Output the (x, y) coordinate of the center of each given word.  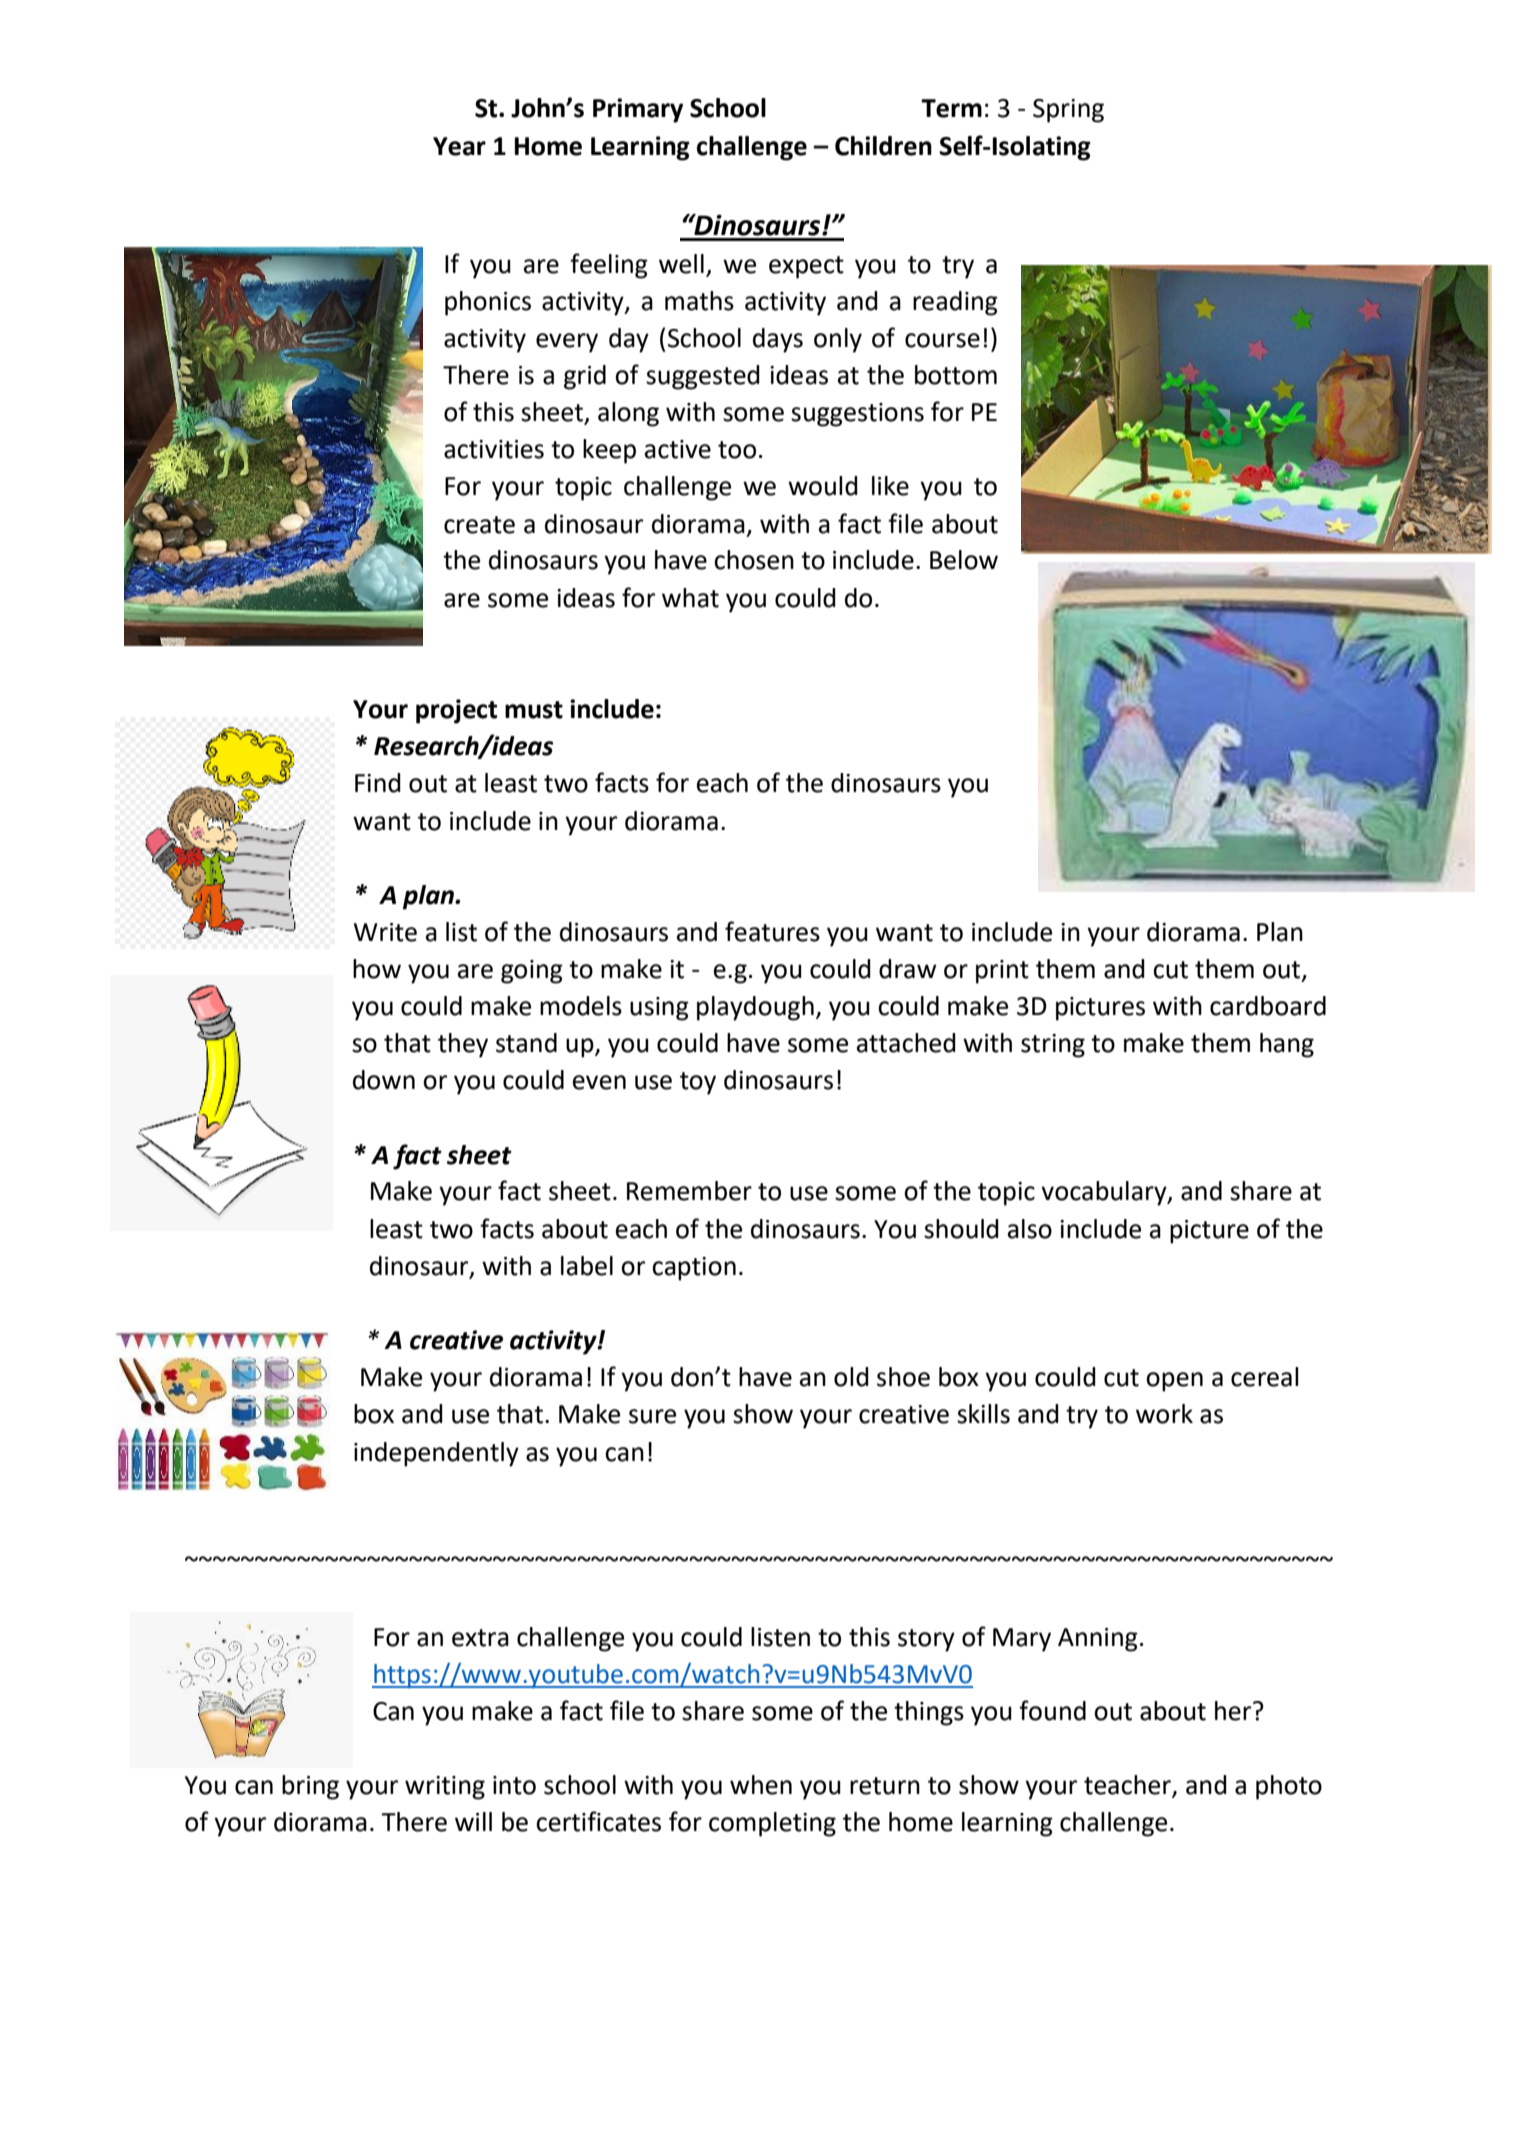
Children (883, 146)
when (761, 1785)
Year (459, 146)
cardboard (1268, 1006)
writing (445, 1788)
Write (385, 932)
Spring (1068, 111)
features (772, 931)
